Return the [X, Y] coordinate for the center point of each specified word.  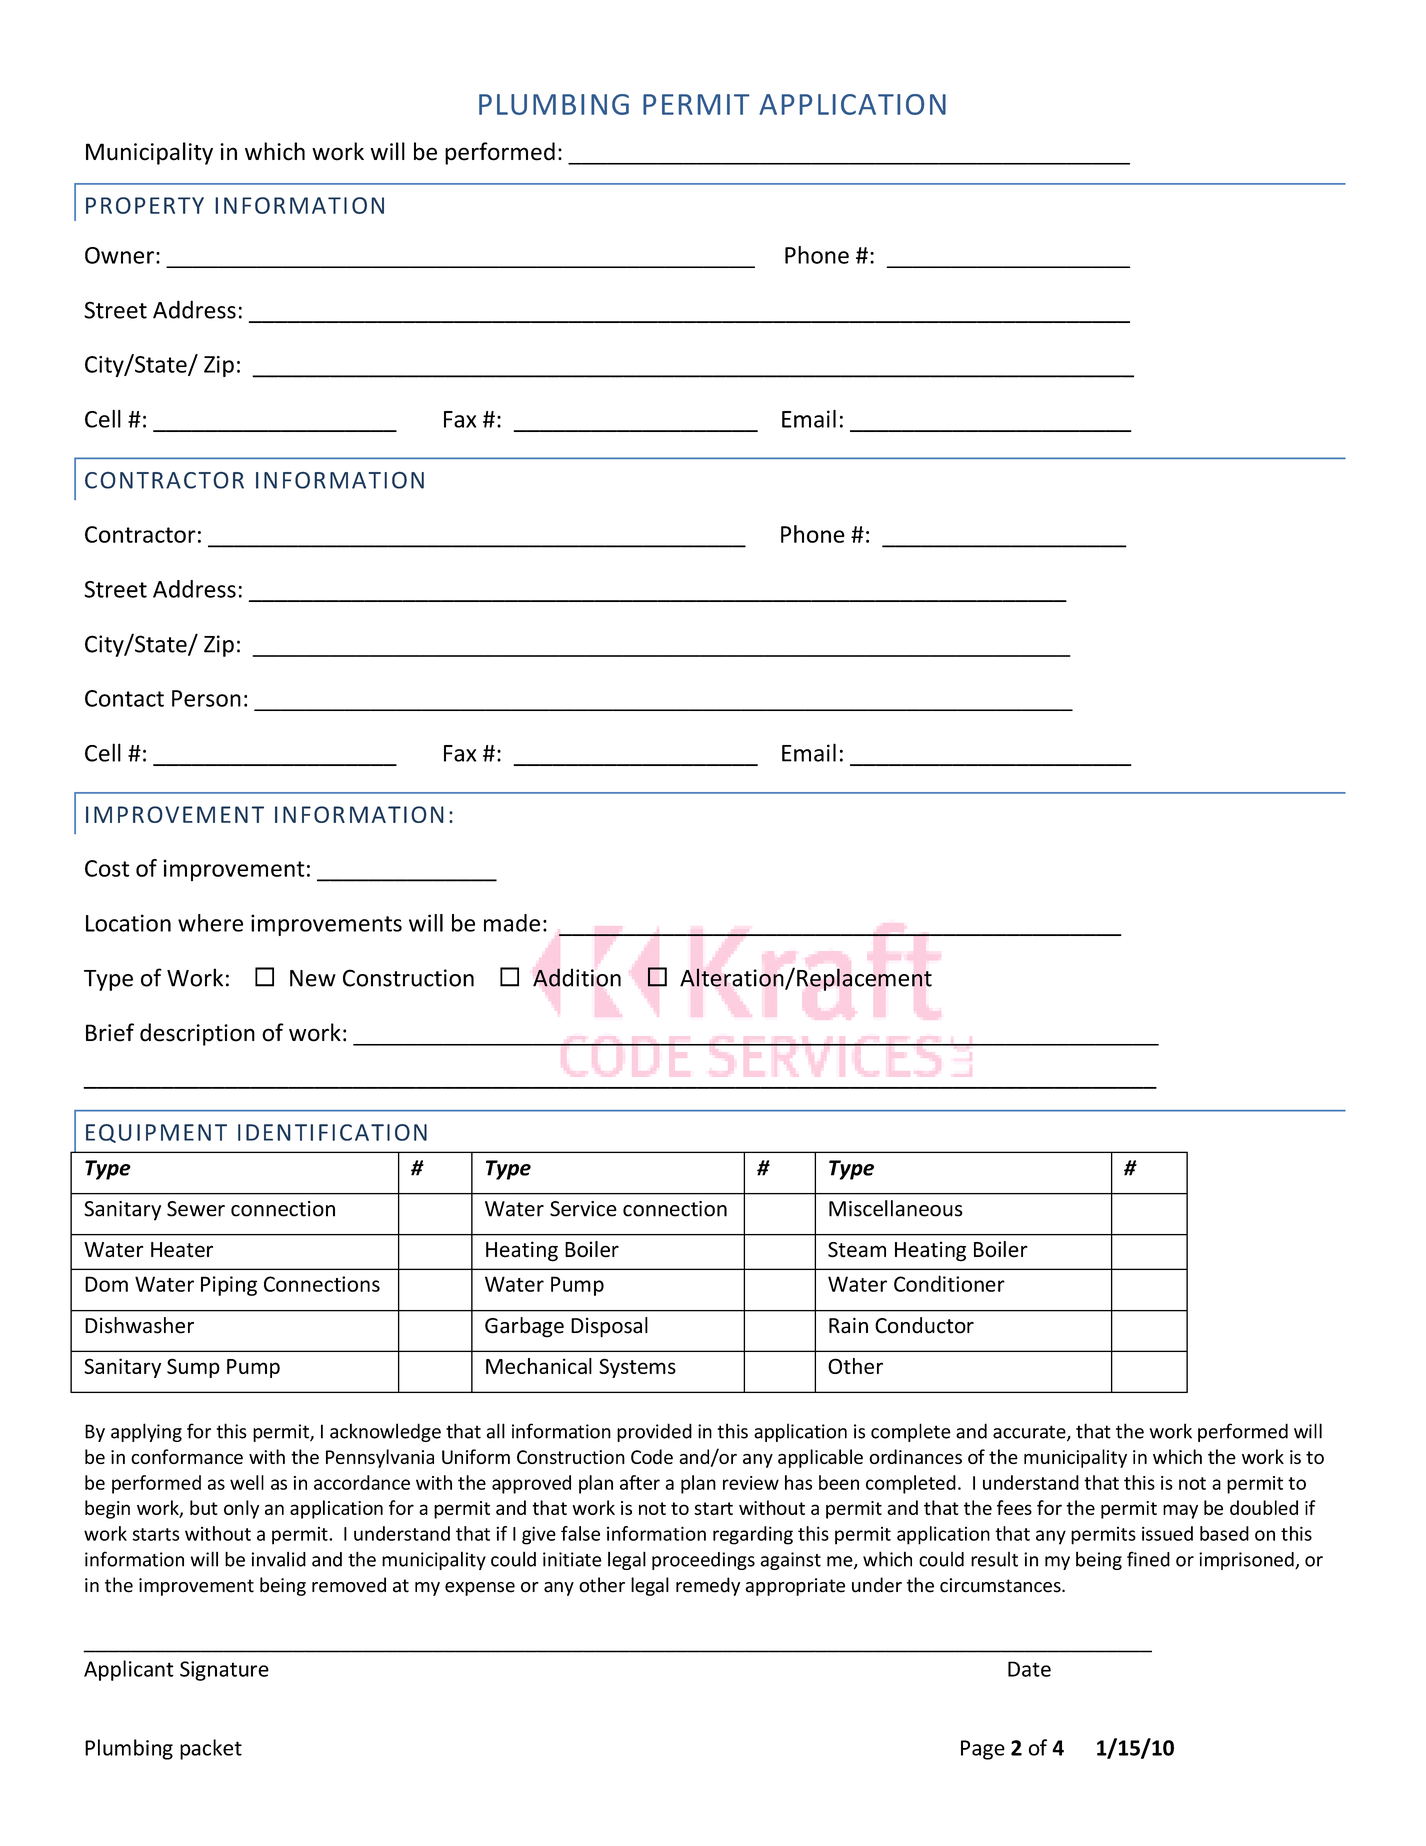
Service [583, 1209]
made [512, 923]
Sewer [196, 1209]
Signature [224, 1671]
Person [206, 698]
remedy [708, 1586]
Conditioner [949, 1283]
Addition [577, 977]
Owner [119, 255]
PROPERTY [145, 205]
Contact [124, 698]
